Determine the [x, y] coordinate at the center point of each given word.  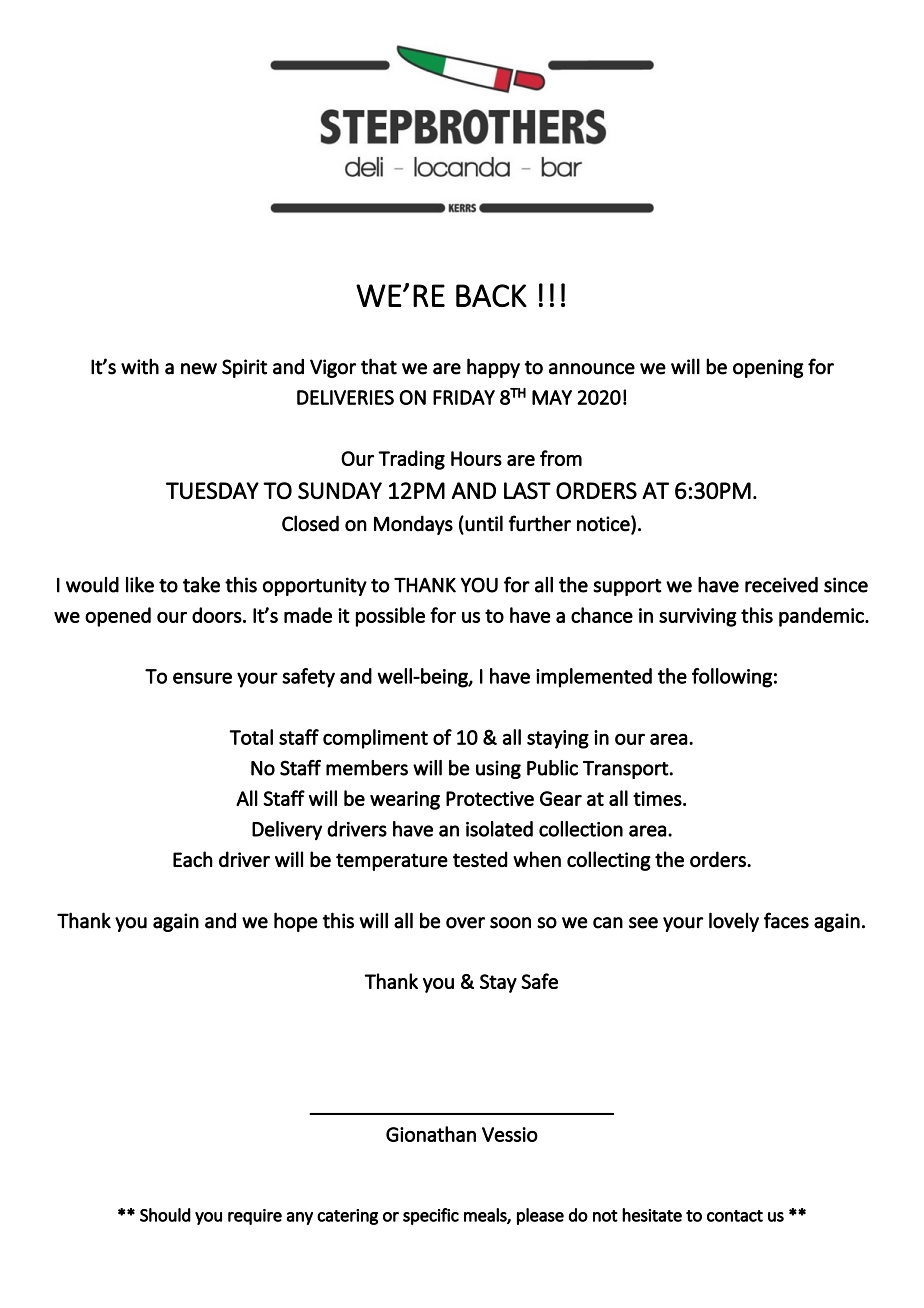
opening [768, 368]
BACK [491, 295]
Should [165, 1215]
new [199, 369]
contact [735, 1216]
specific [431, 1216]
